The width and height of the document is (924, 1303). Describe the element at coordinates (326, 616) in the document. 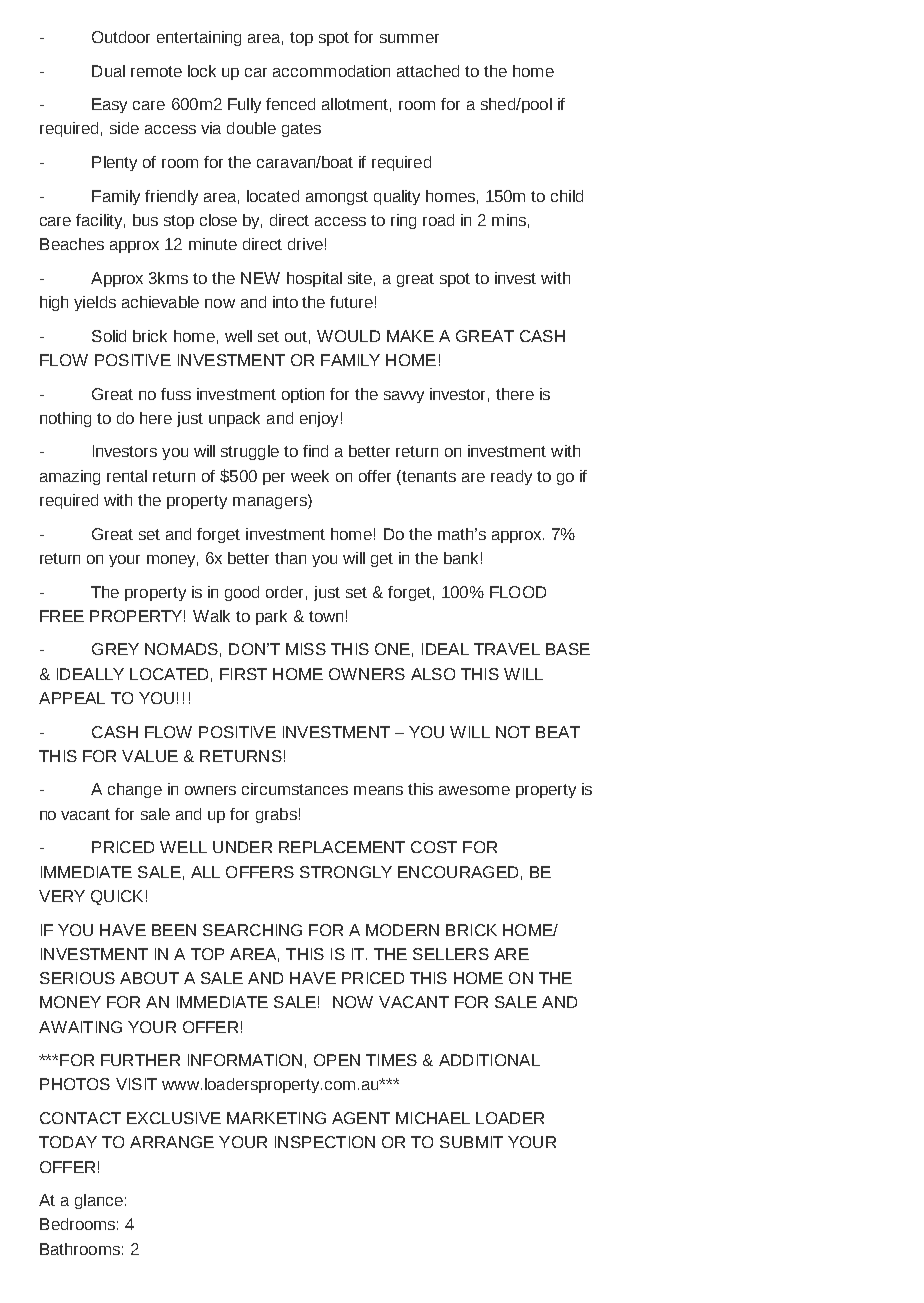

I see `town` at that location.
